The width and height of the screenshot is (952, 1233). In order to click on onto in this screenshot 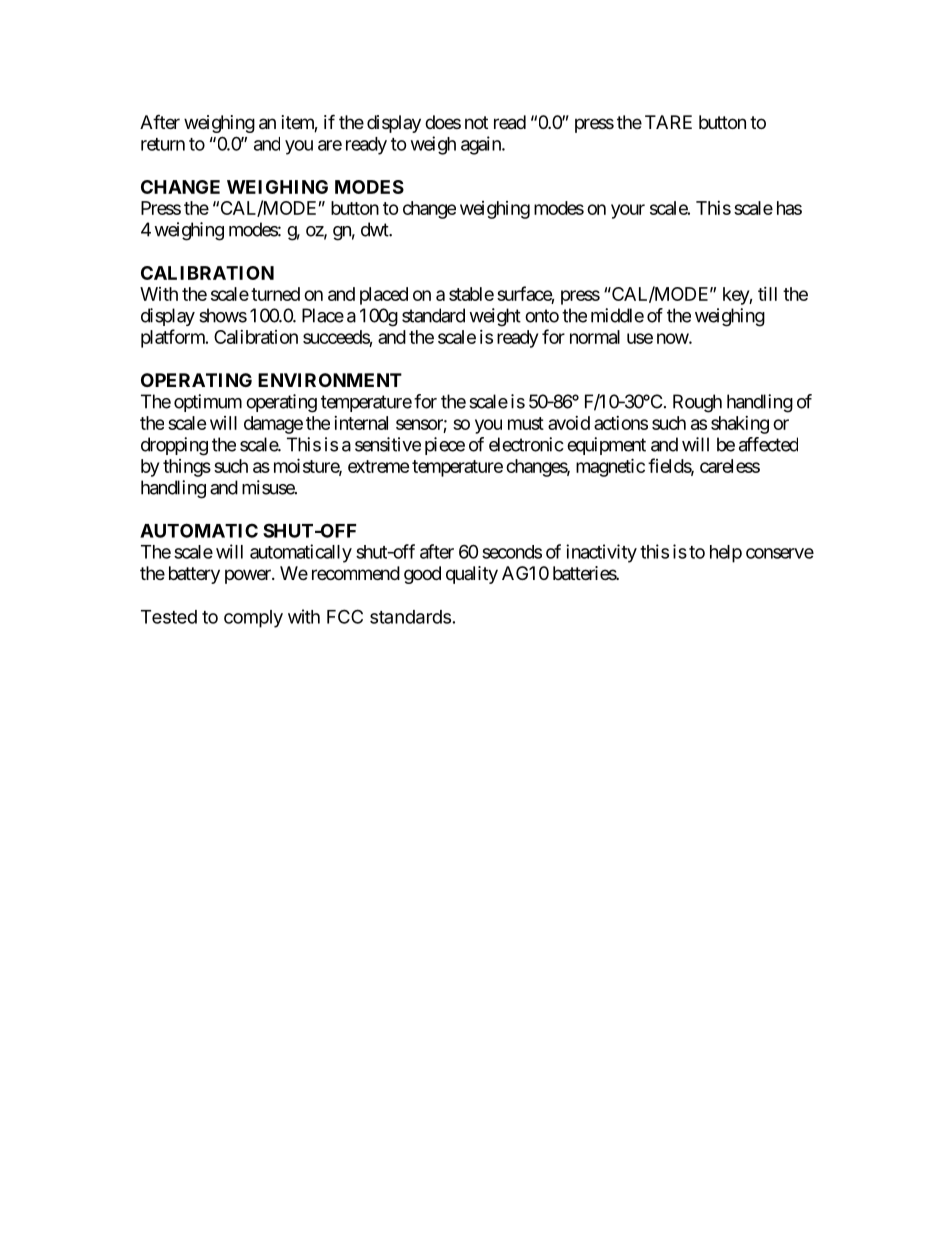, I will do `click(542, 316)`.
